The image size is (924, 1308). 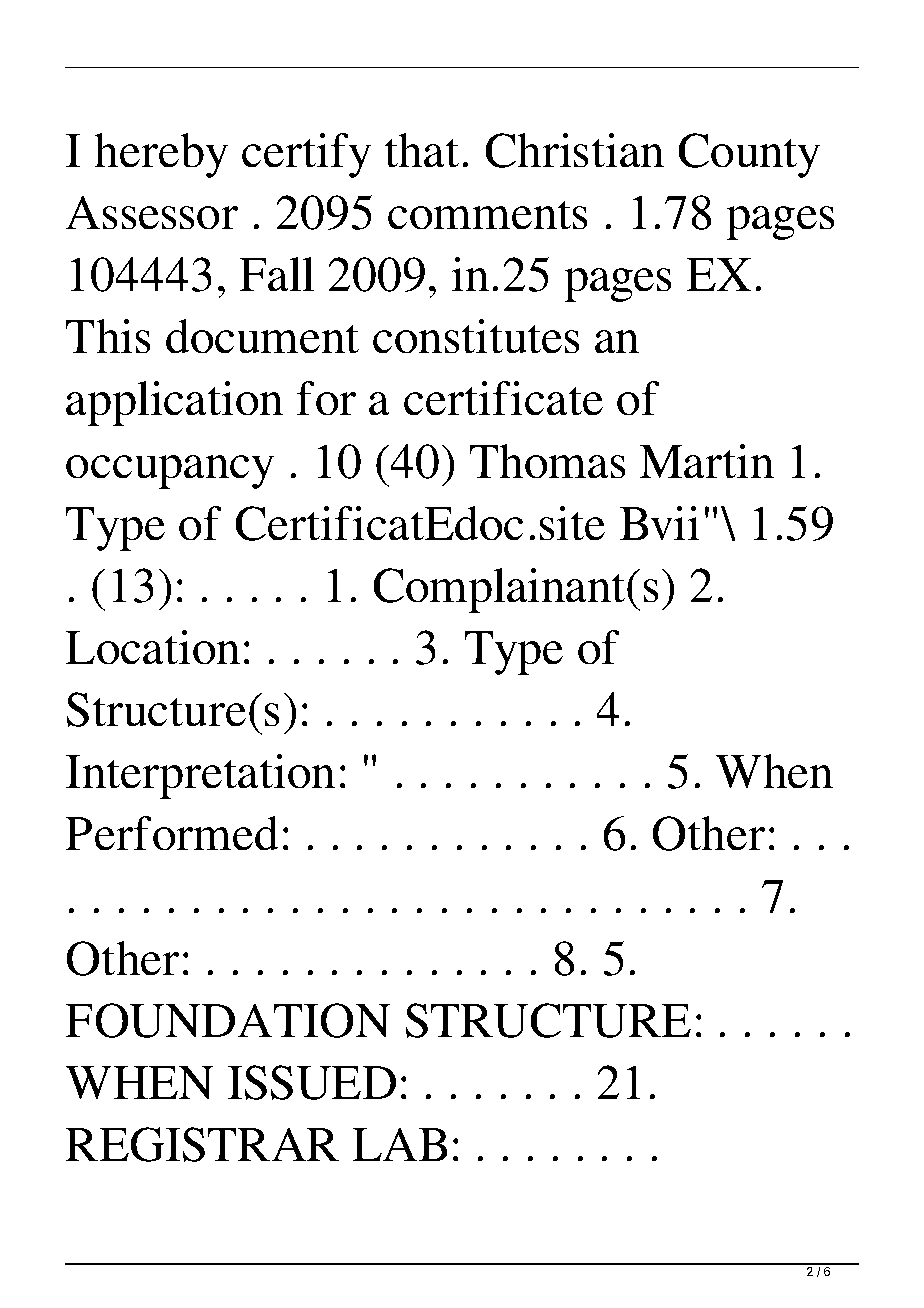 What do you see at coordinates (749, 155) in the document?
I see `County` at bounding box center [749, 155].
